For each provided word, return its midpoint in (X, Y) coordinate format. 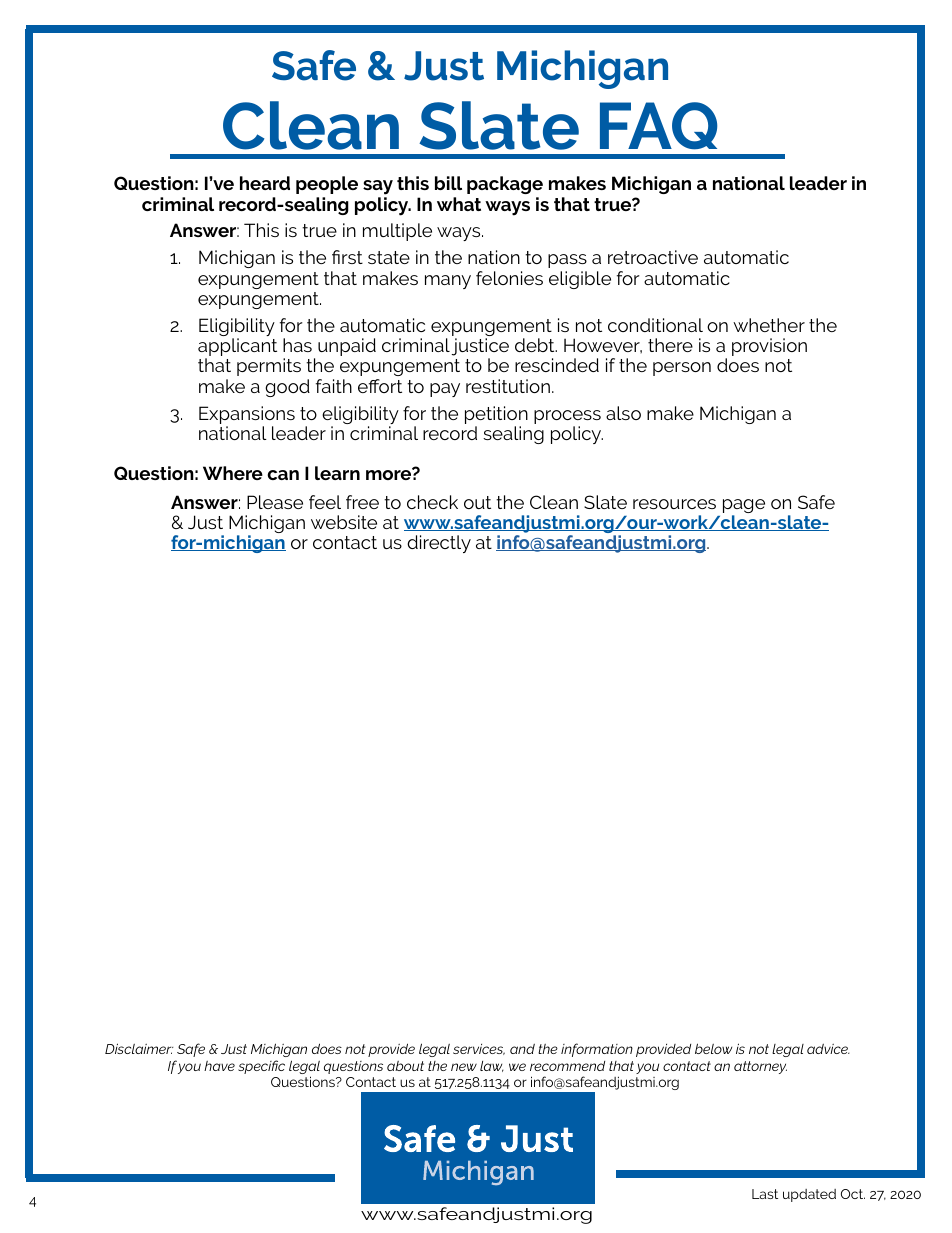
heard (265, 183)
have (219, 1066)
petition (496, 416)
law (492, 1066)
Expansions (247, 416)
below (713, 1048)
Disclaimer (139, 1048)
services (479, 1049)
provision (769, 347)
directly (439, 544)
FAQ (658, 126)
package (505, 185)
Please (275, 502)
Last (765, 1194)
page (744, 507)
